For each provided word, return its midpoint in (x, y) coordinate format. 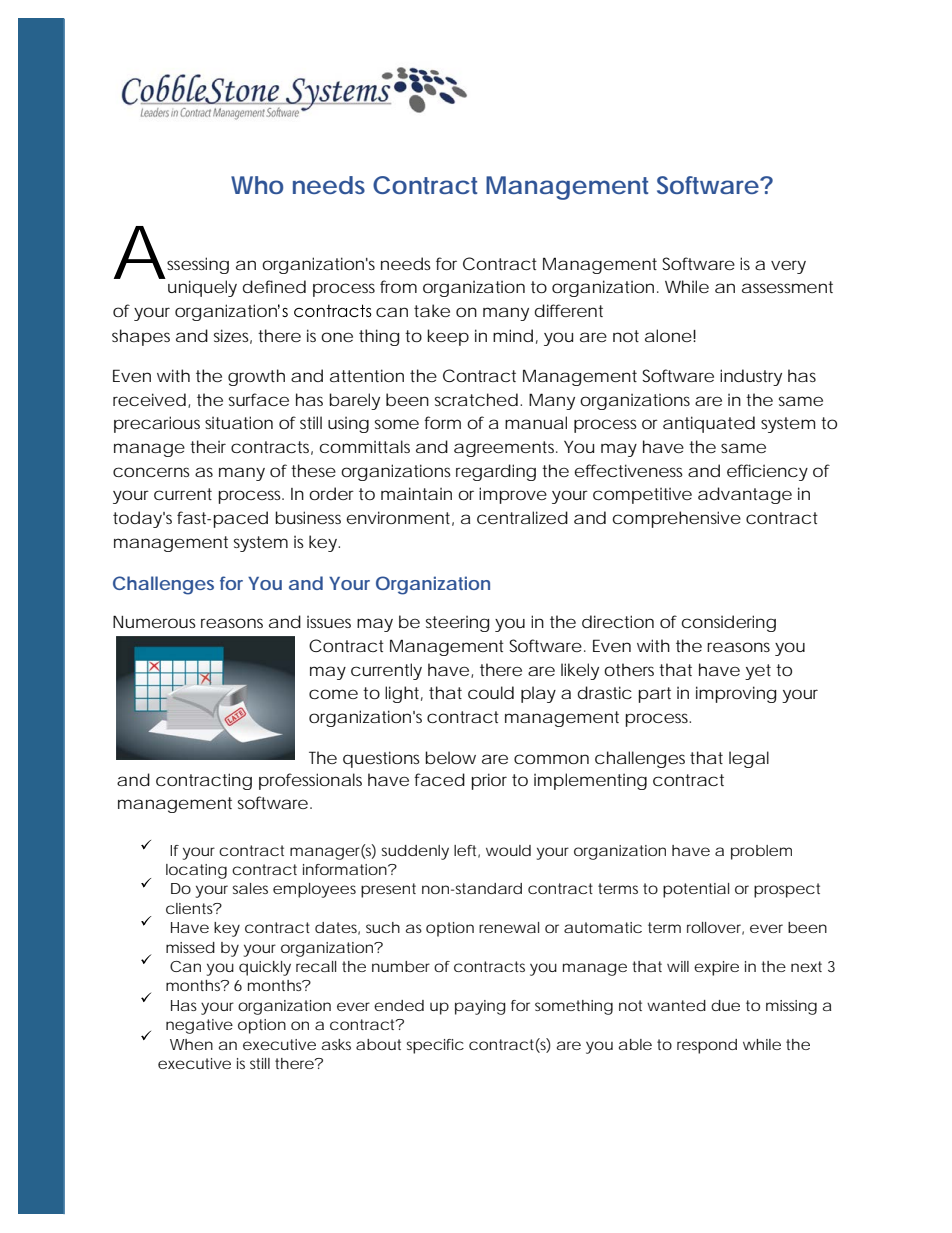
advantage (745, 495)
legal (749, 759)
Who (257, 185)
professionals (310, 781)
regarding (496, 472)
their (208, 446)
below (450, 757)
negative (199, 1026)
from (398, 286)
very (788, 267)
